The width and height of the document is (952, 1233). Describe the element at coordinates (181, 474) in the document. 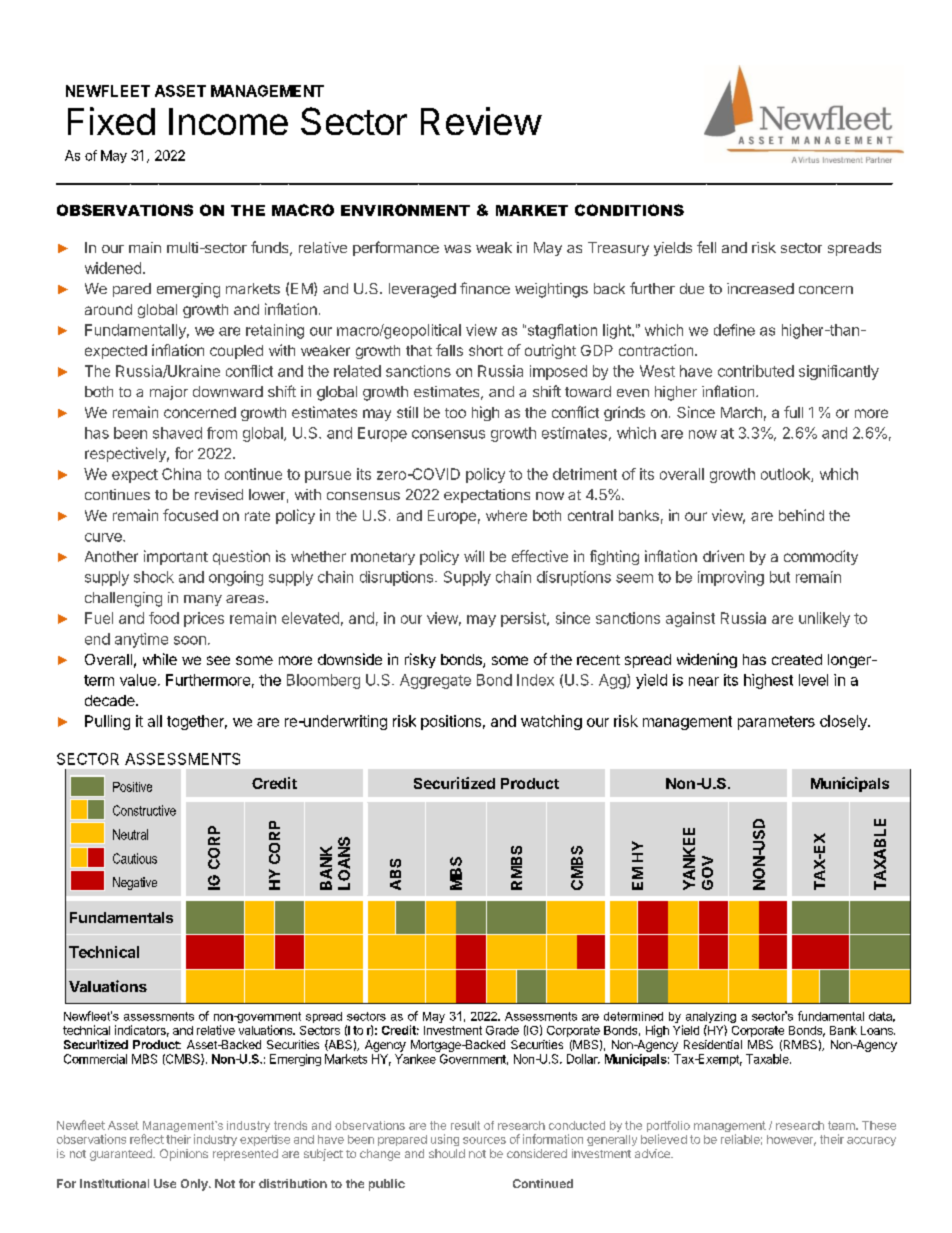

I see `China` at that location.
